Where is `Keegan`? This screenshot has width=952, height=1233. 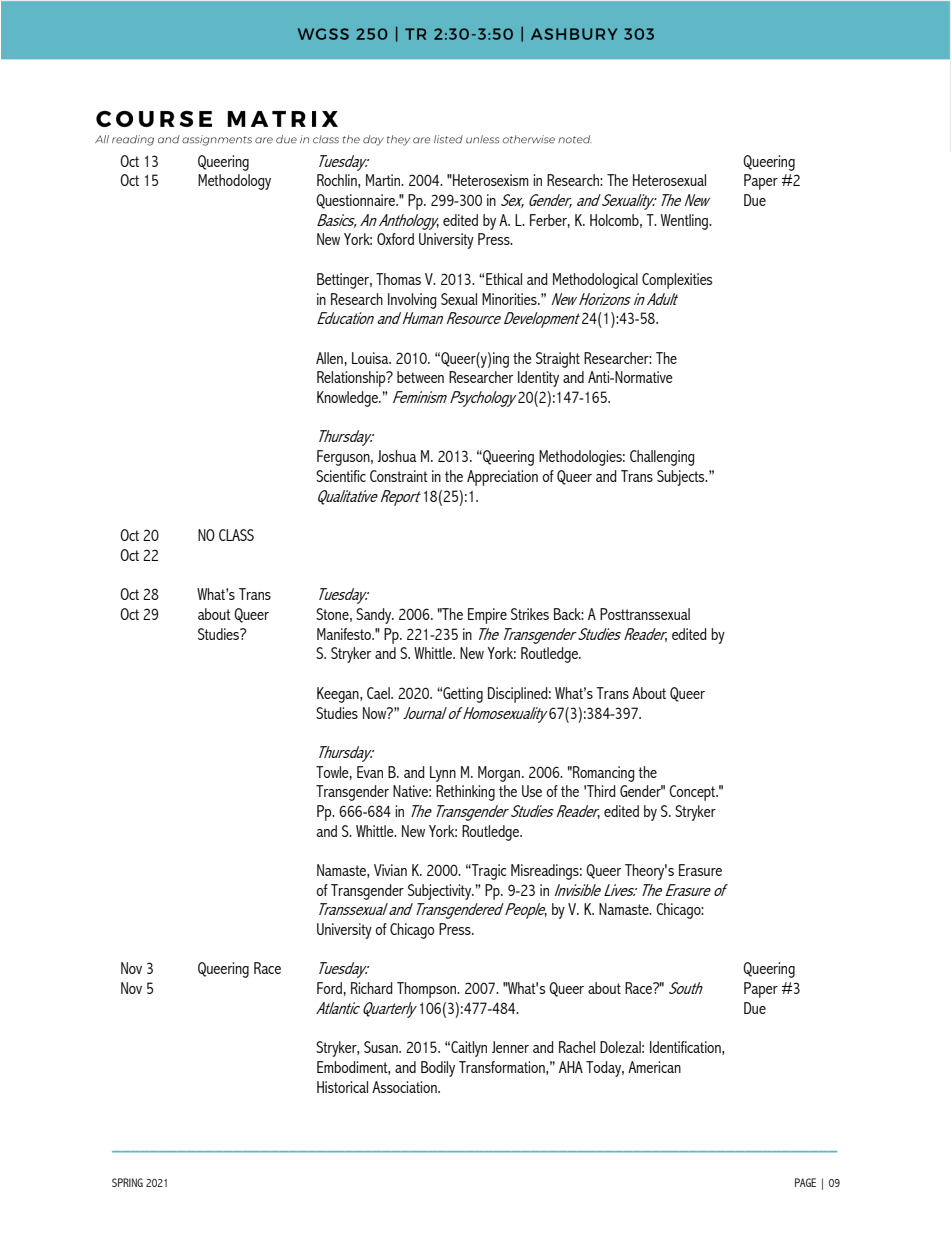 Keegan is located at coordinates (339, 695).
